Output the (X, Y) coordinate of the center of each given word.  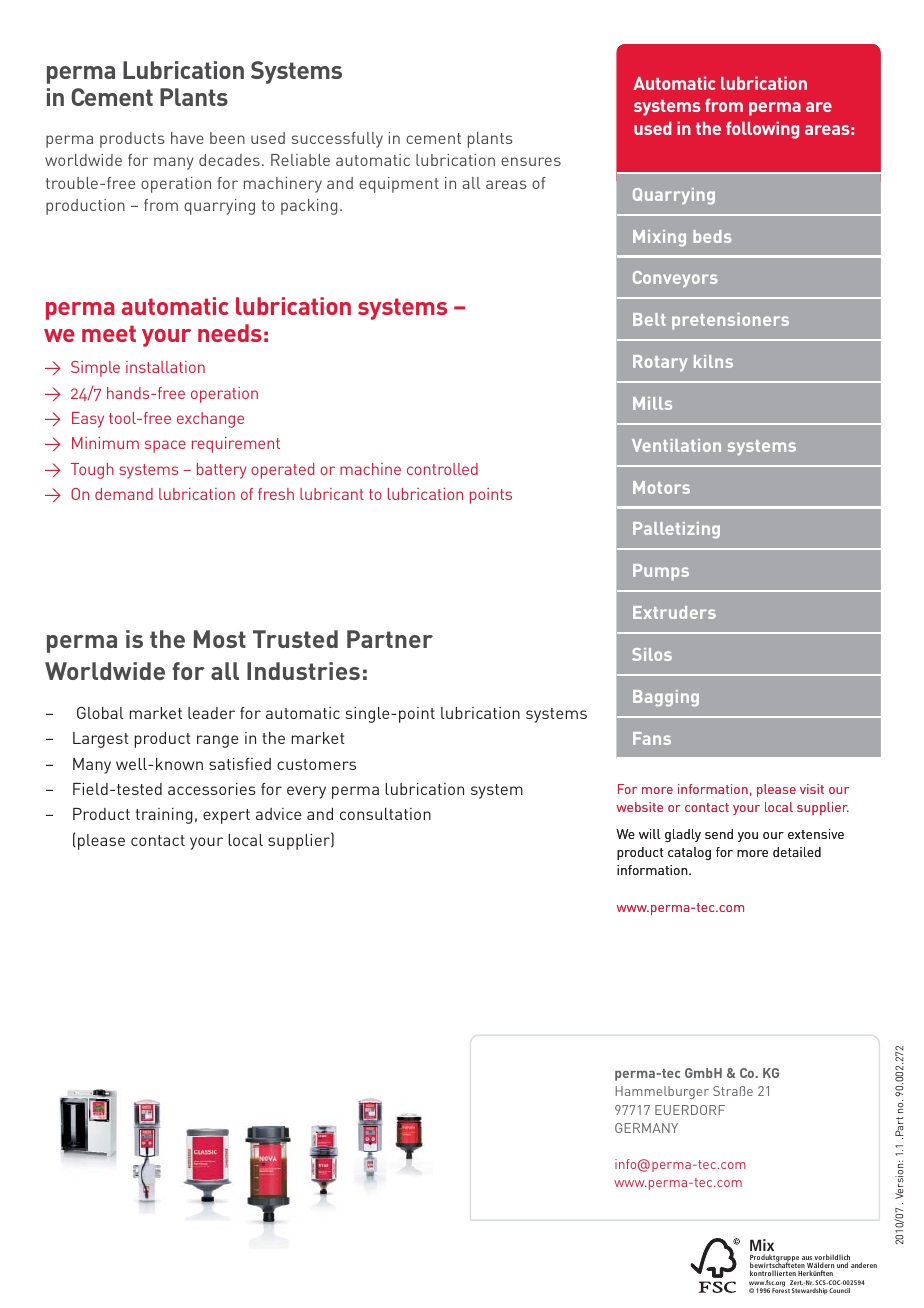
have (187, 138)
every (306, 792)
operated (282, 471)
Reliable (300, 160)
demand (124, 494)
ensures (531, 161)
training (164, 816)
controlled (442, 469)
